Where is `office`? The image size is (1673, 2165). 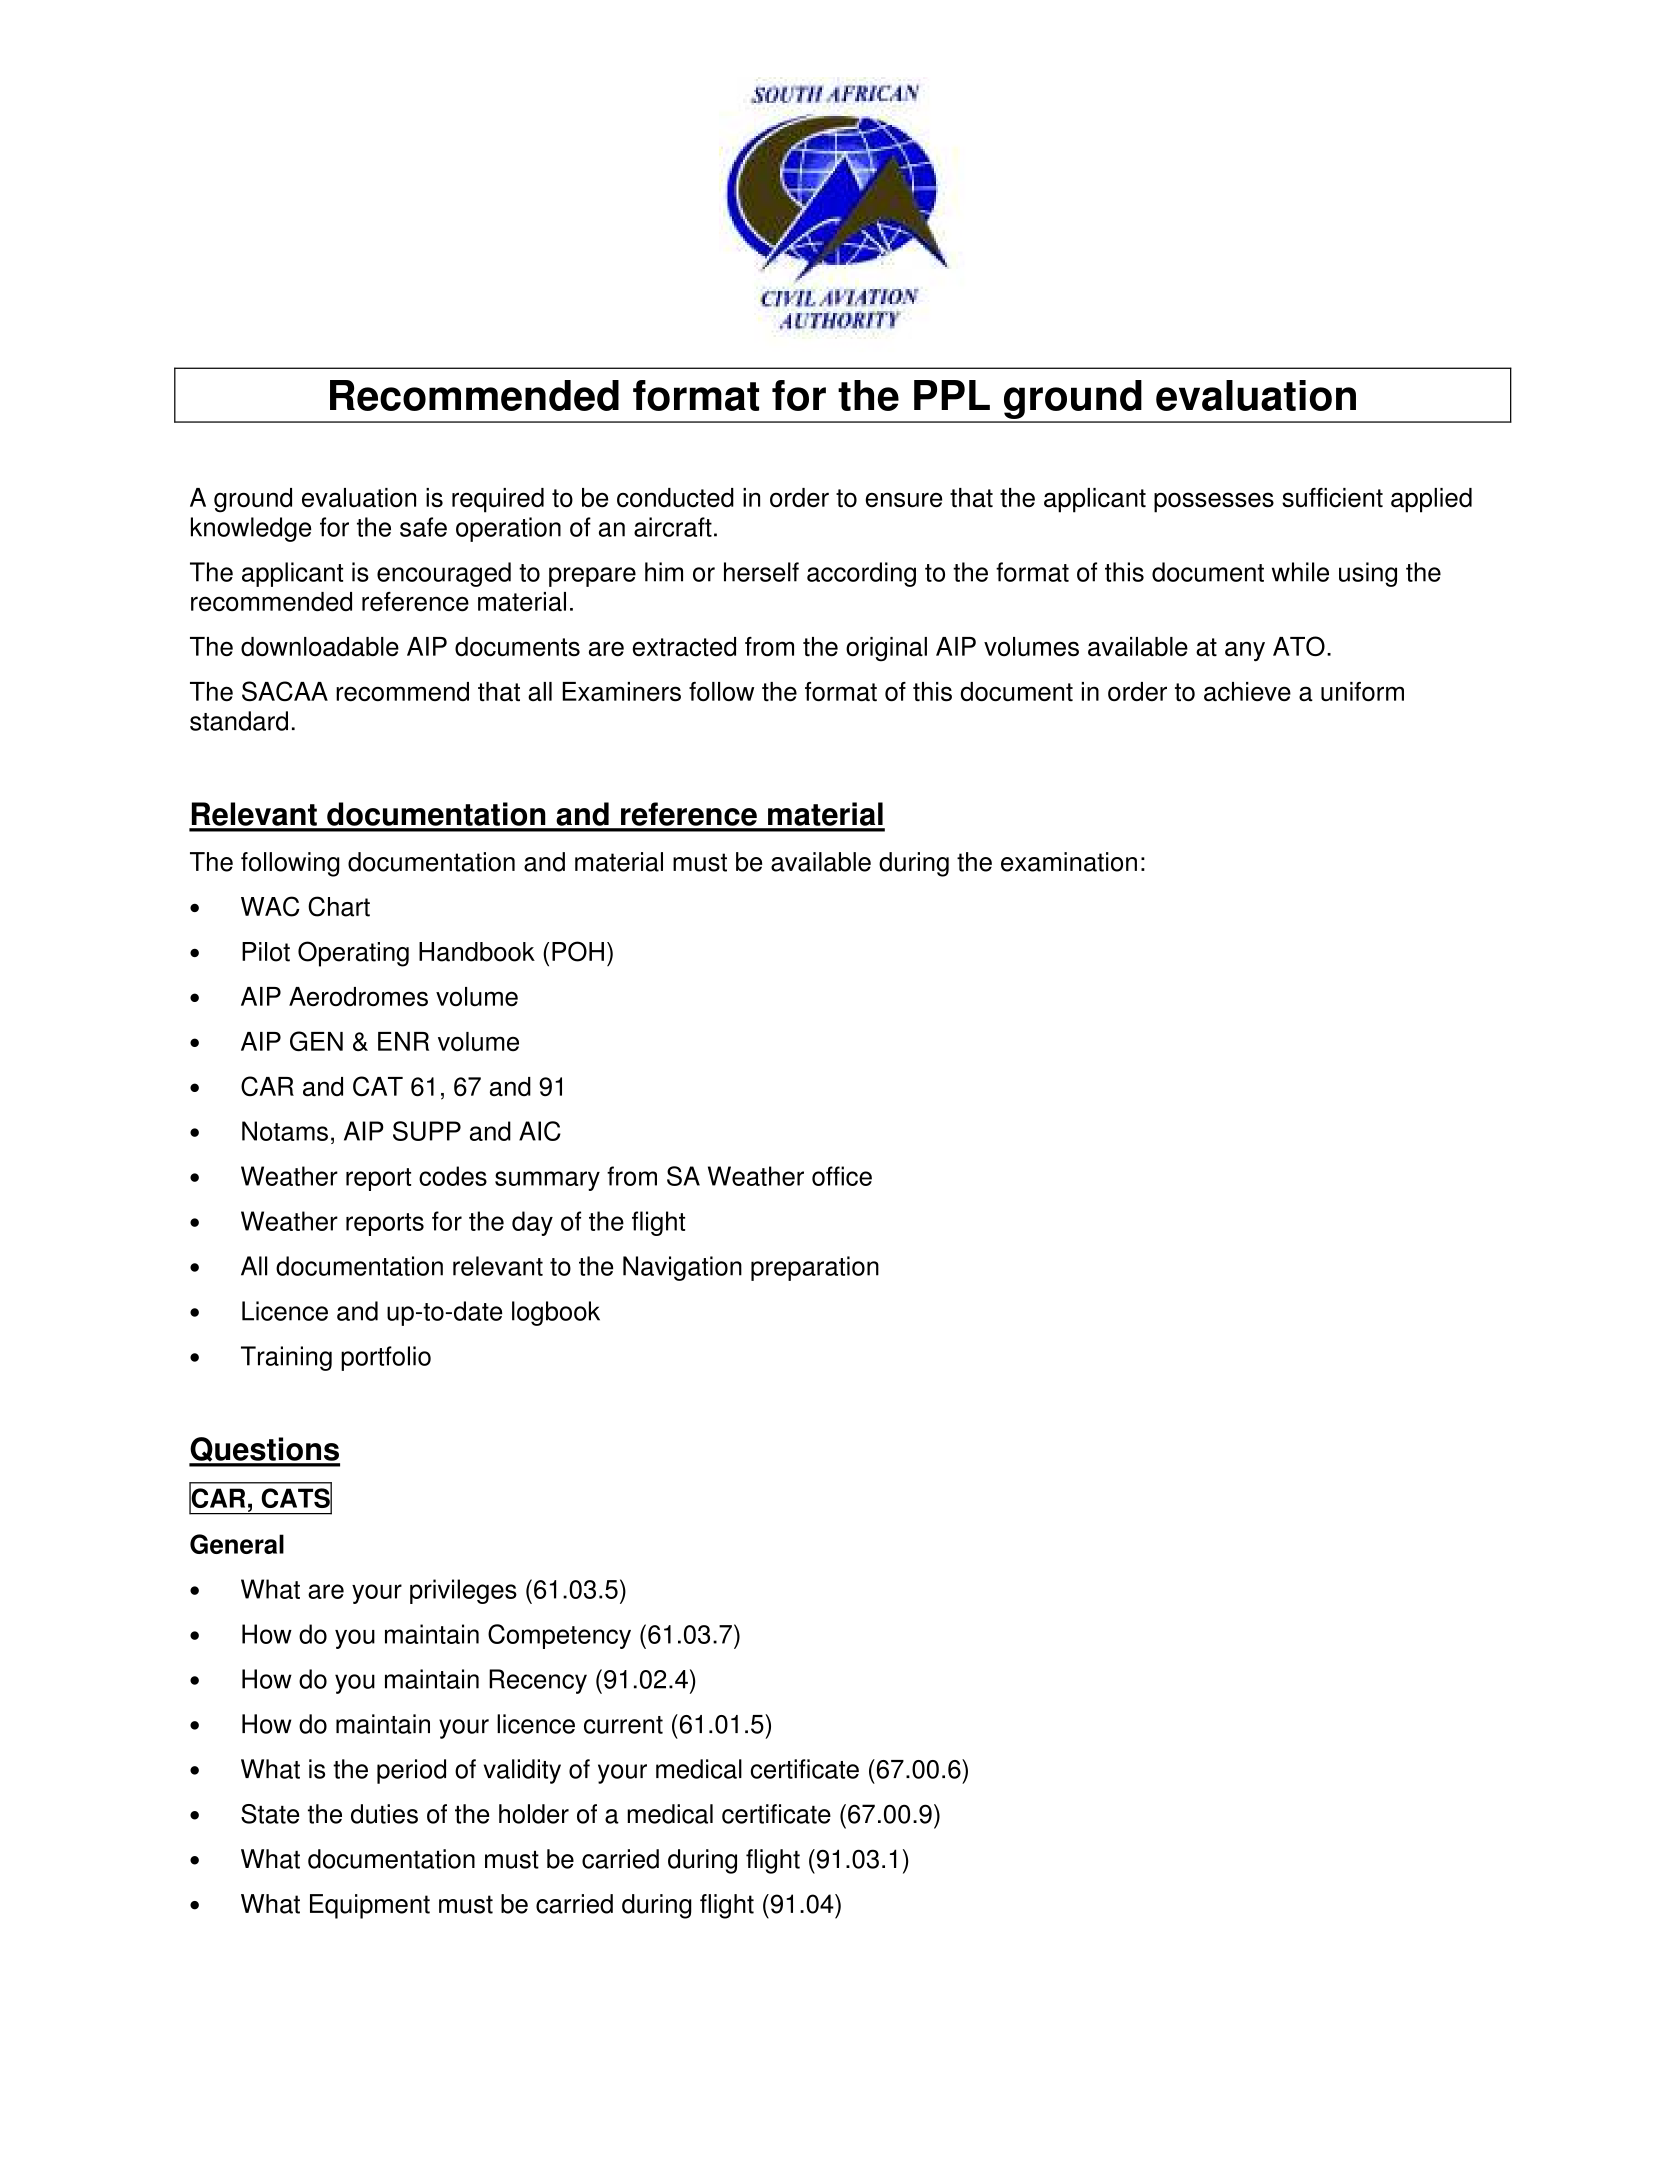
office is located at coordinates (842, 1176).
